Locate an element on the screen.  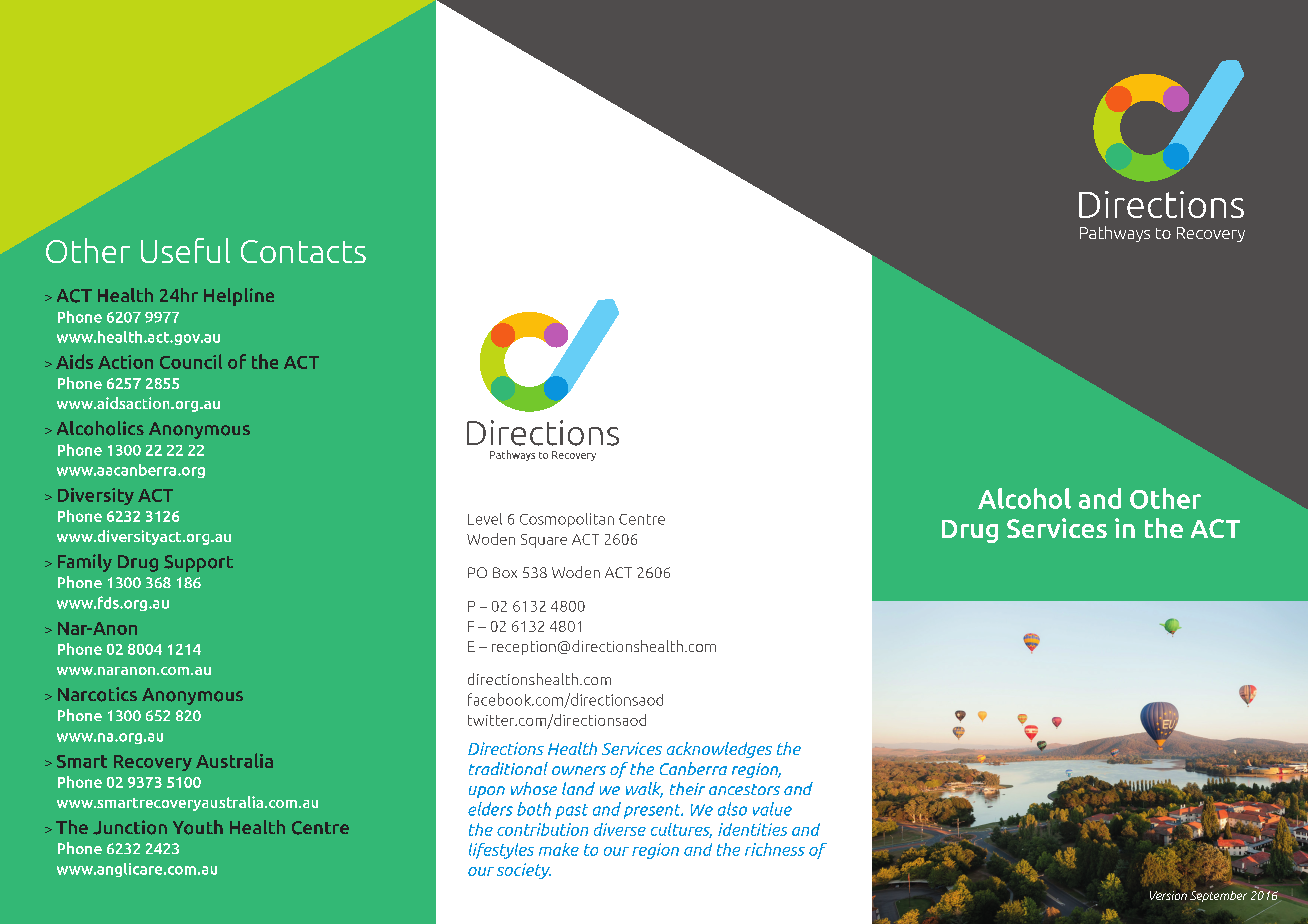
Pathways is located at coordinates (1115, 234).
